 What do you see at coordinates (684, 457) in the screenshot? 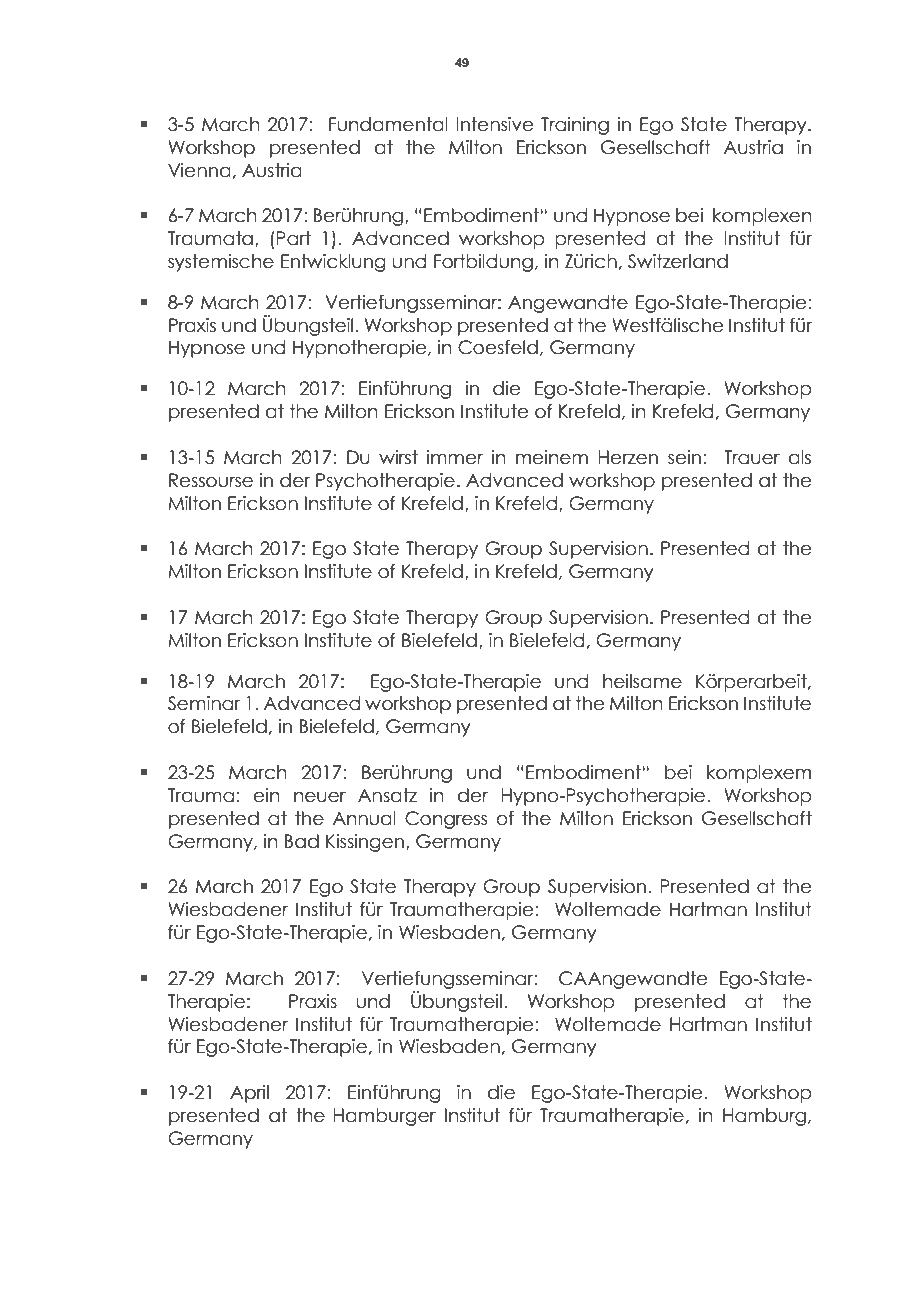
I see `sein` at bounding box center [684, 457].
